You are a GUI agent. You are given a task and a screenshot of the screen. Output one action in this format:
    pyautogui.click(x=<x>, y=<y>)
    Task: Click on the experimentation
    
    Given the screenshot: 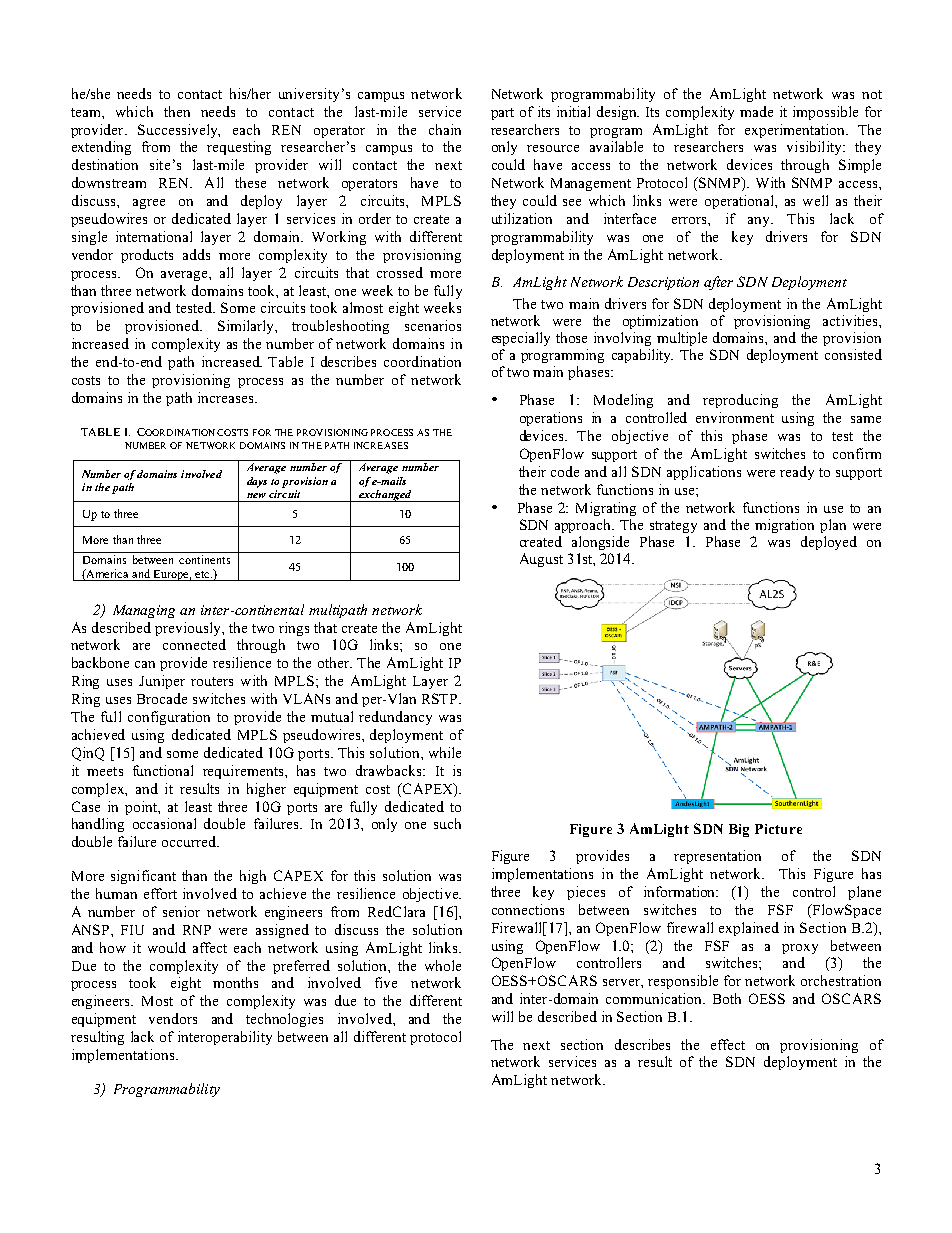 What is the action you would take?
    pyautogui.click(x=796, y=131)
